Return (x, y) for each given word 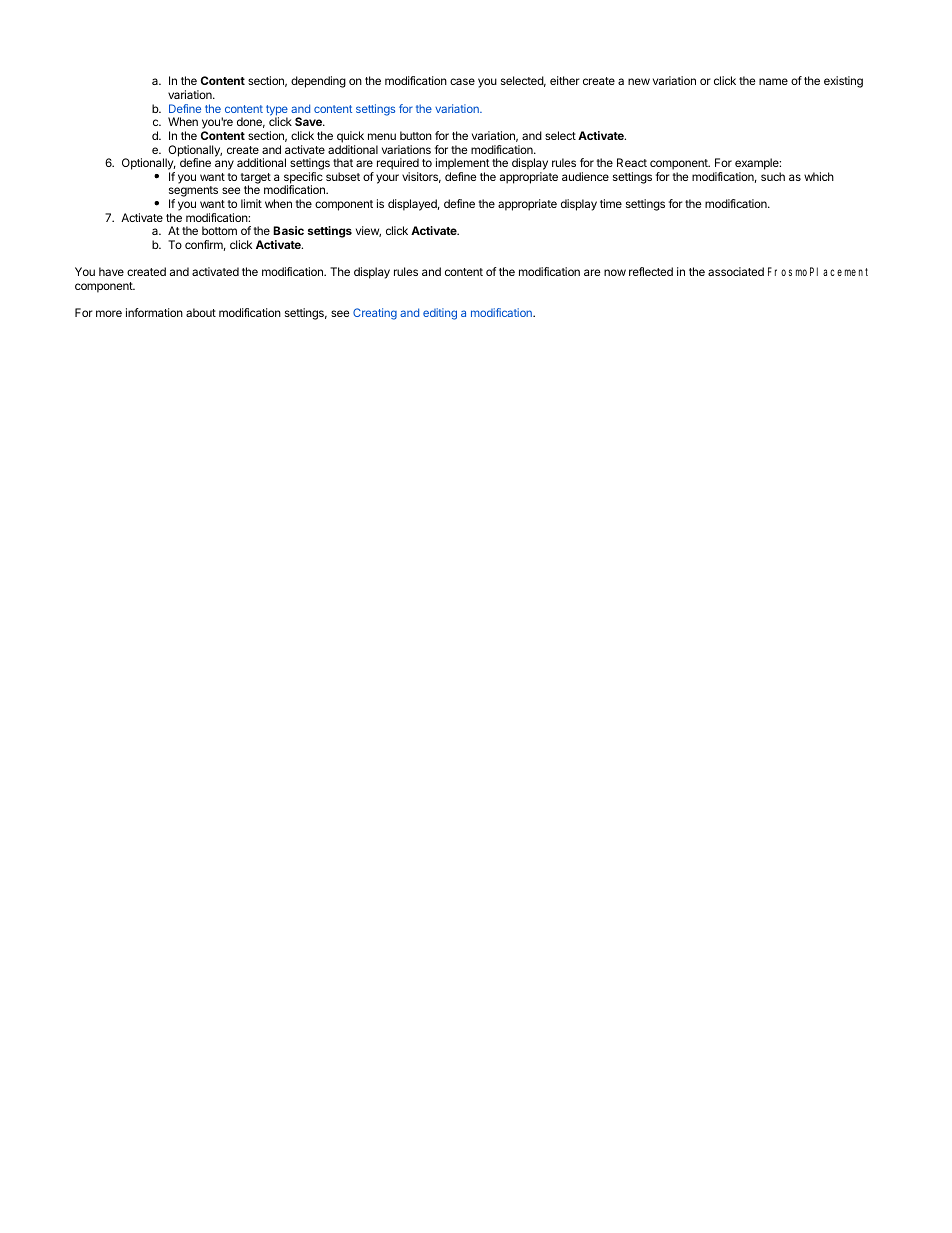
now (615, 272)
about (201, 312)
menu (382, 136)
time (611, 203)
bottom (219, 230)
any (224, 165)
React (632, 162)
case (462, 81)
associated (736, 271)
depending (318, 82)
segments (193, 193)
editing (440, 314)
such (773, 176)
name (773, 81)
